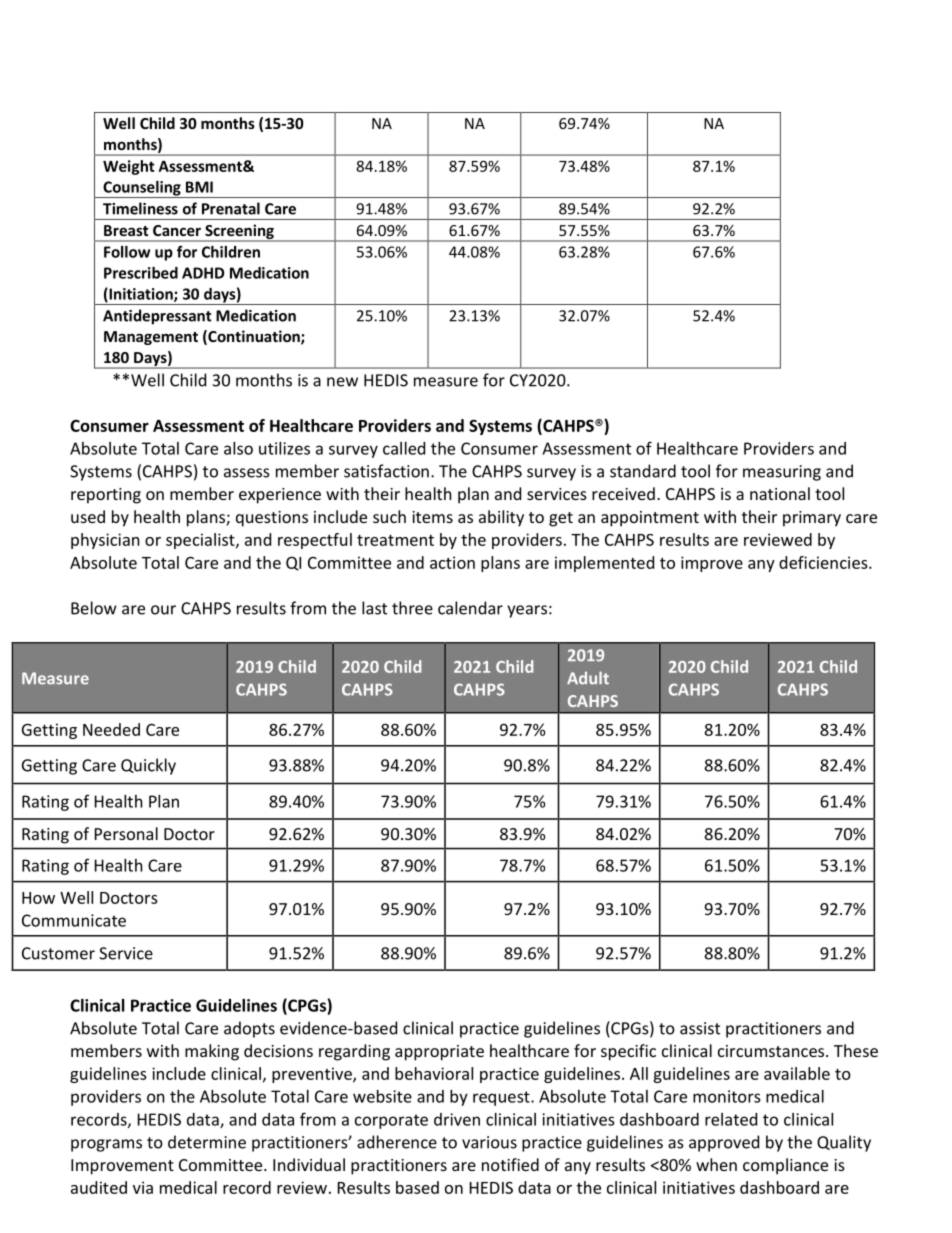  Describe the element at coordinates (412, 608) in the screenshot. I see `three` at that location.
